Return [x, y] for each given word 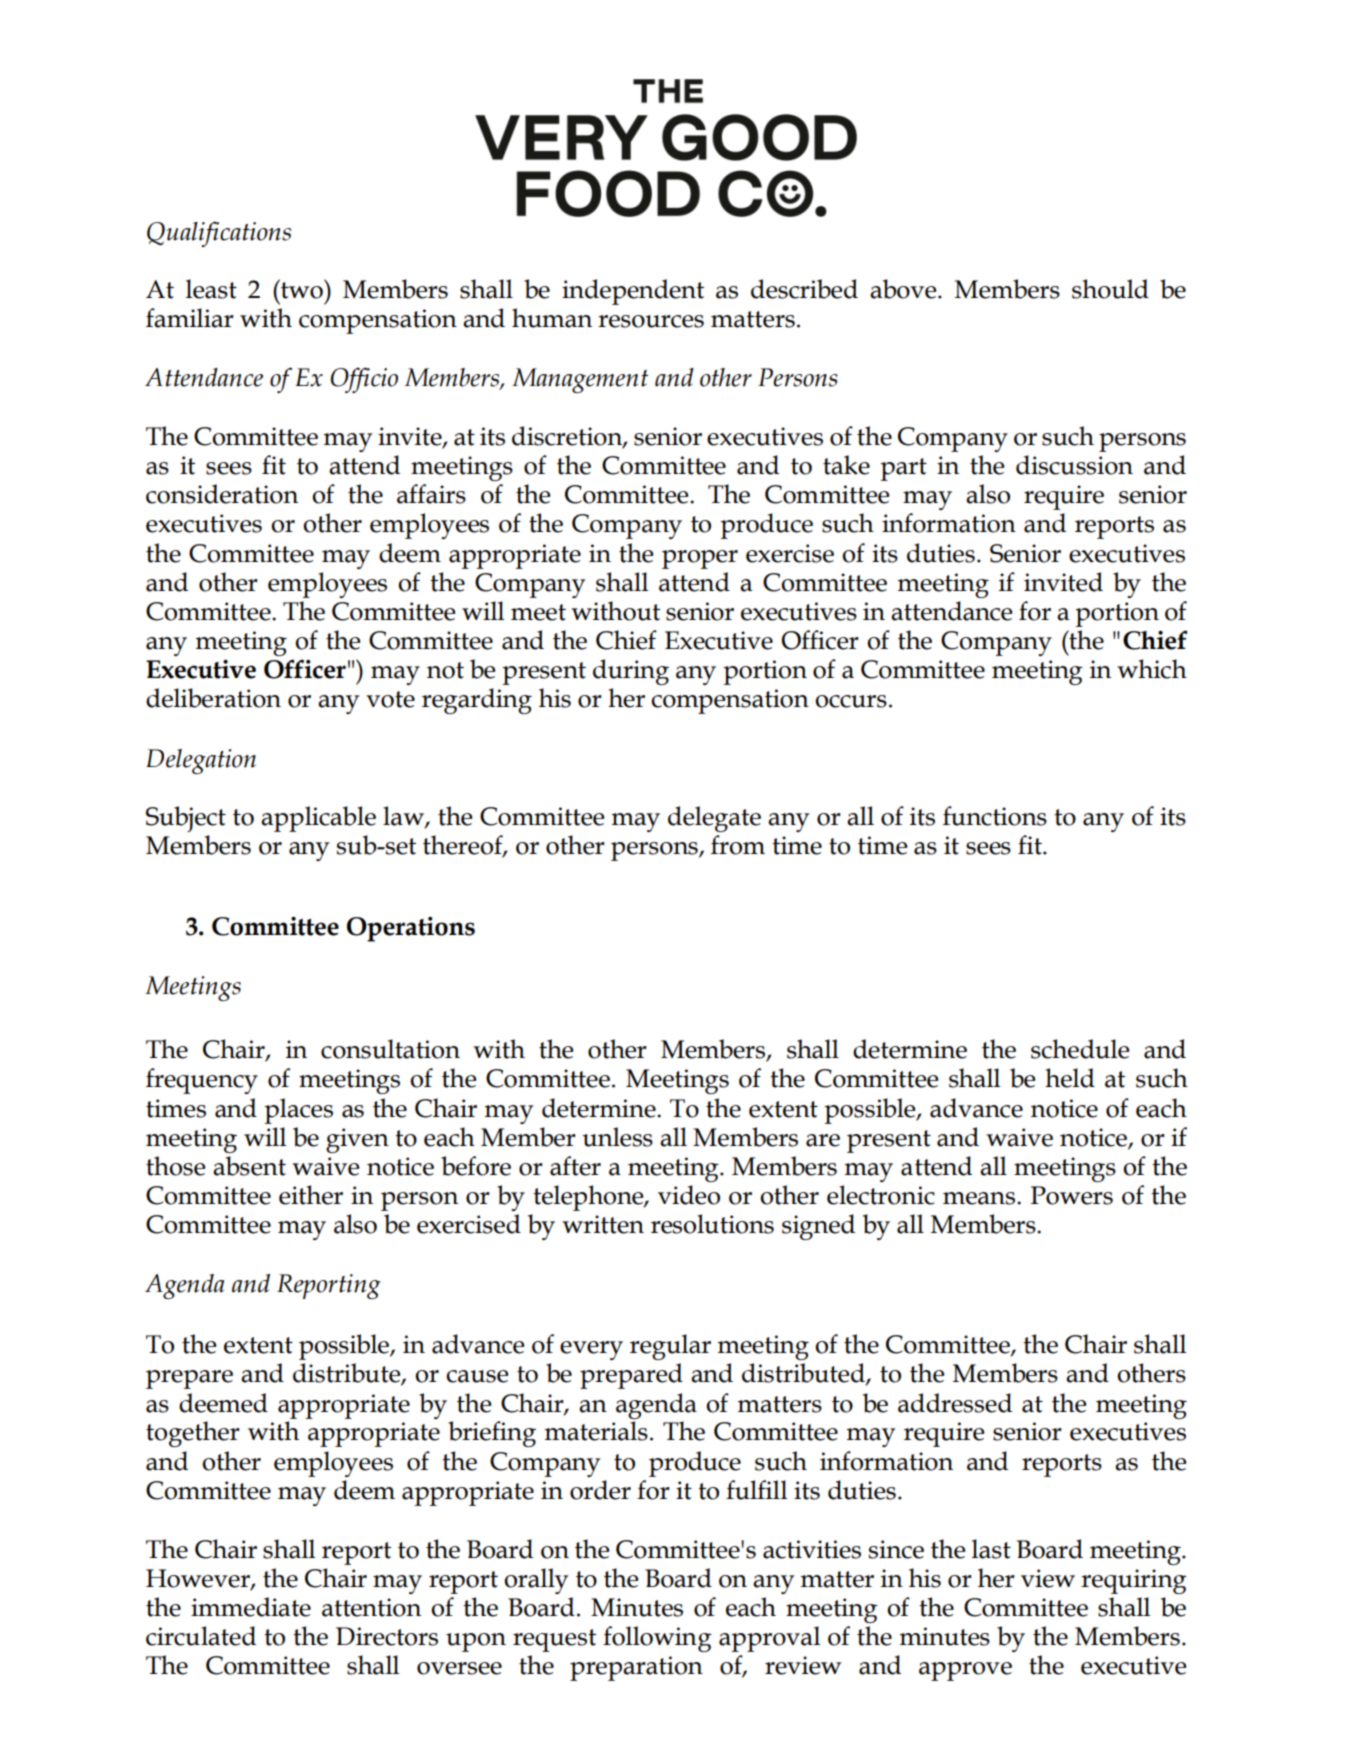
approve [965, 1671]
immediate [251, 1607]
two [302, 289]
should [1110, 289]
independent [633, 292]
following [657, 1639]
